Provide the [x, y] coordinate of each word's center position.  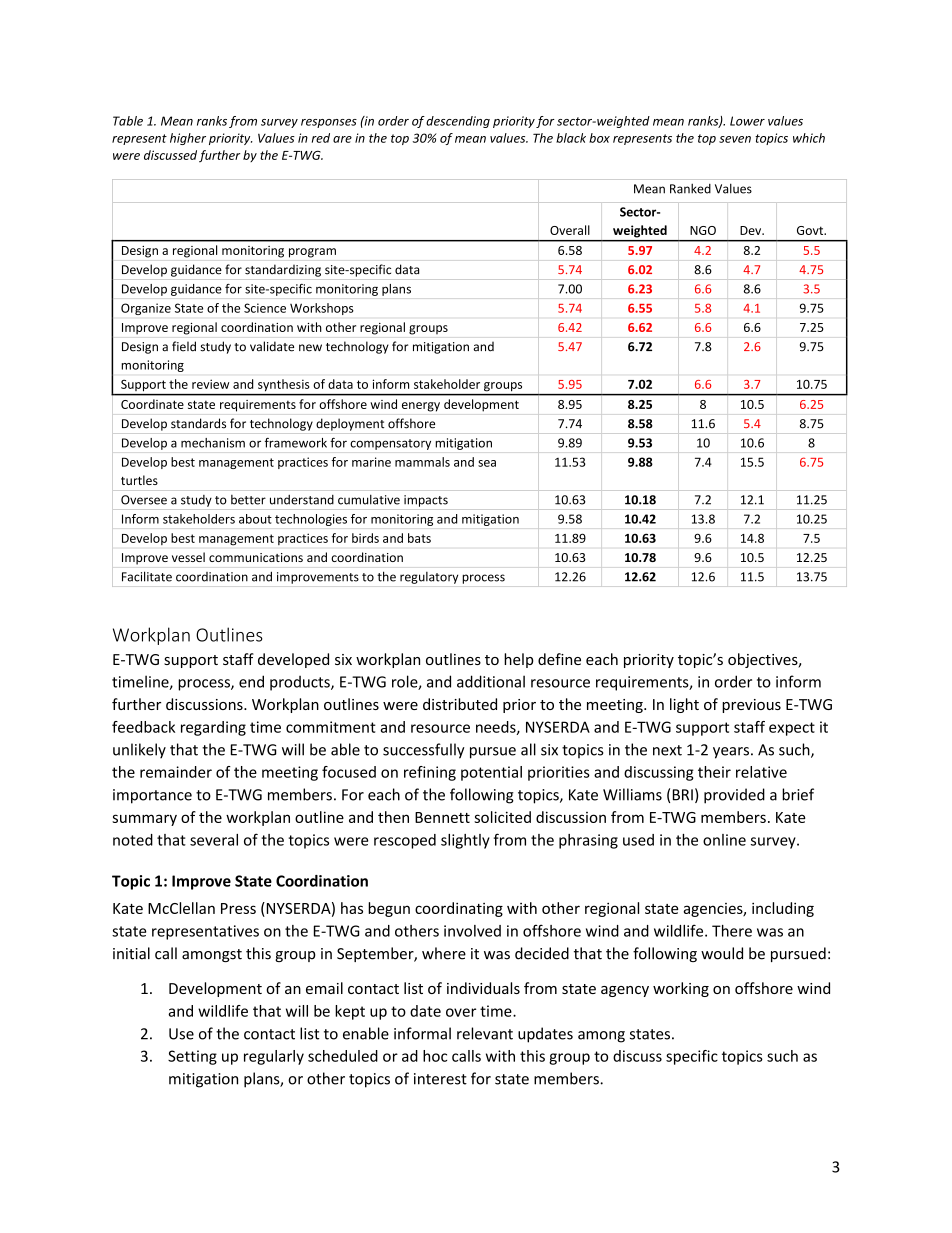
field [184, 346]
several [214, 840]
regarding [213, 728]
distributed [460, 704]
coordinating [459, 909]
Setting [192, 1057]
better [248, 500]
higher [188, 139]
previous [751, 706]
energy [421, 407]
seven [735, 139]
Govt [811, 230]
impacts [426, 501]
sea [487, 463]
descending [458, 122]
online [724, 840]
